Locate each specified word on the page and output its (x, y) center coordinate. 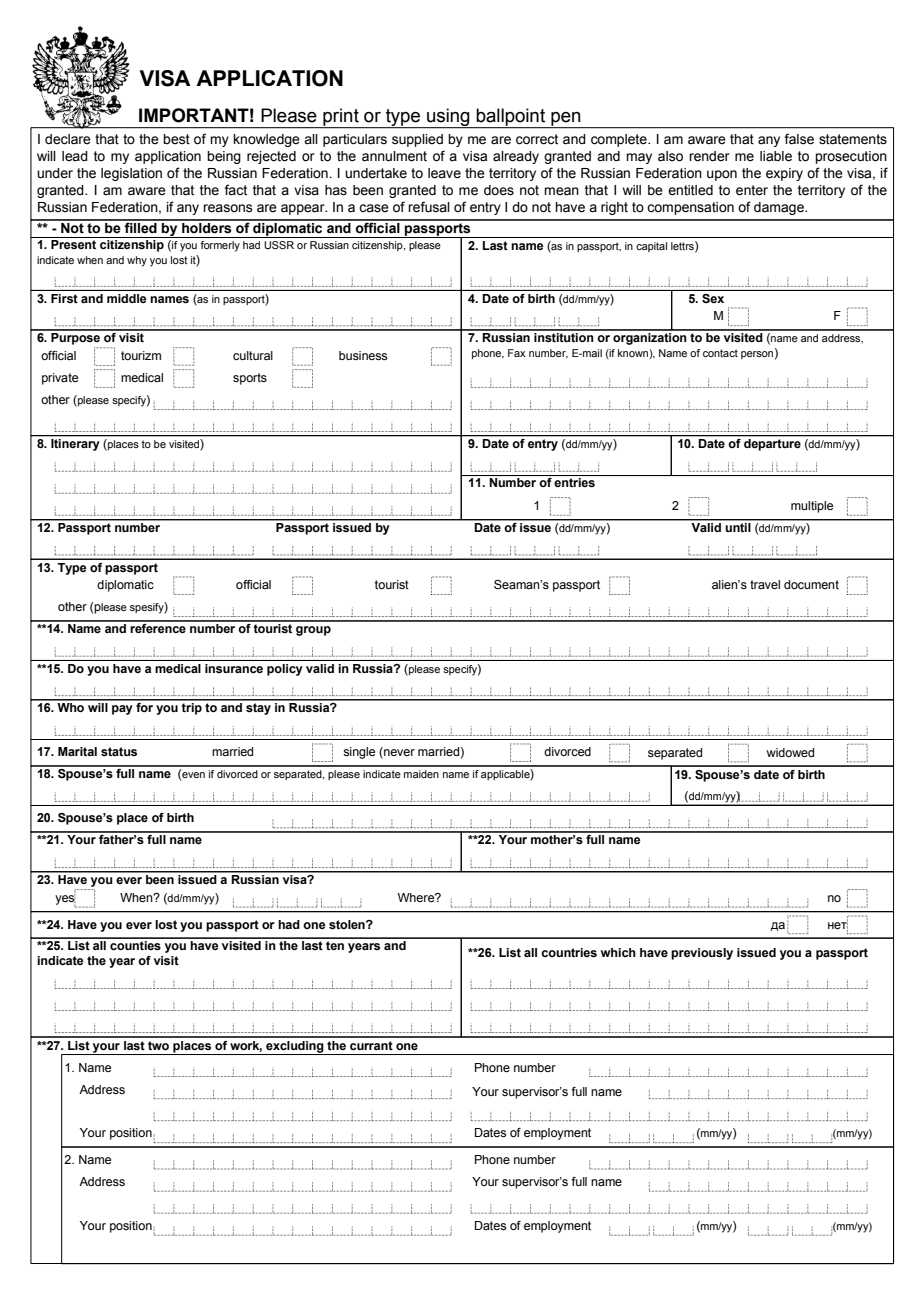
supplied (417, 140)
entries (574, 482)
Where (417, 897)
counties (135, 944)
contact (720, 353)
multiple (812, 507)
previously (702, 954)
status (119, 751)
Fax (516, 353)
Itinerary (75, 445)
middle (126, 298)
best (176, 139)
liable (776, 156)
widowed (790, 752)
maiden (421, 774)
